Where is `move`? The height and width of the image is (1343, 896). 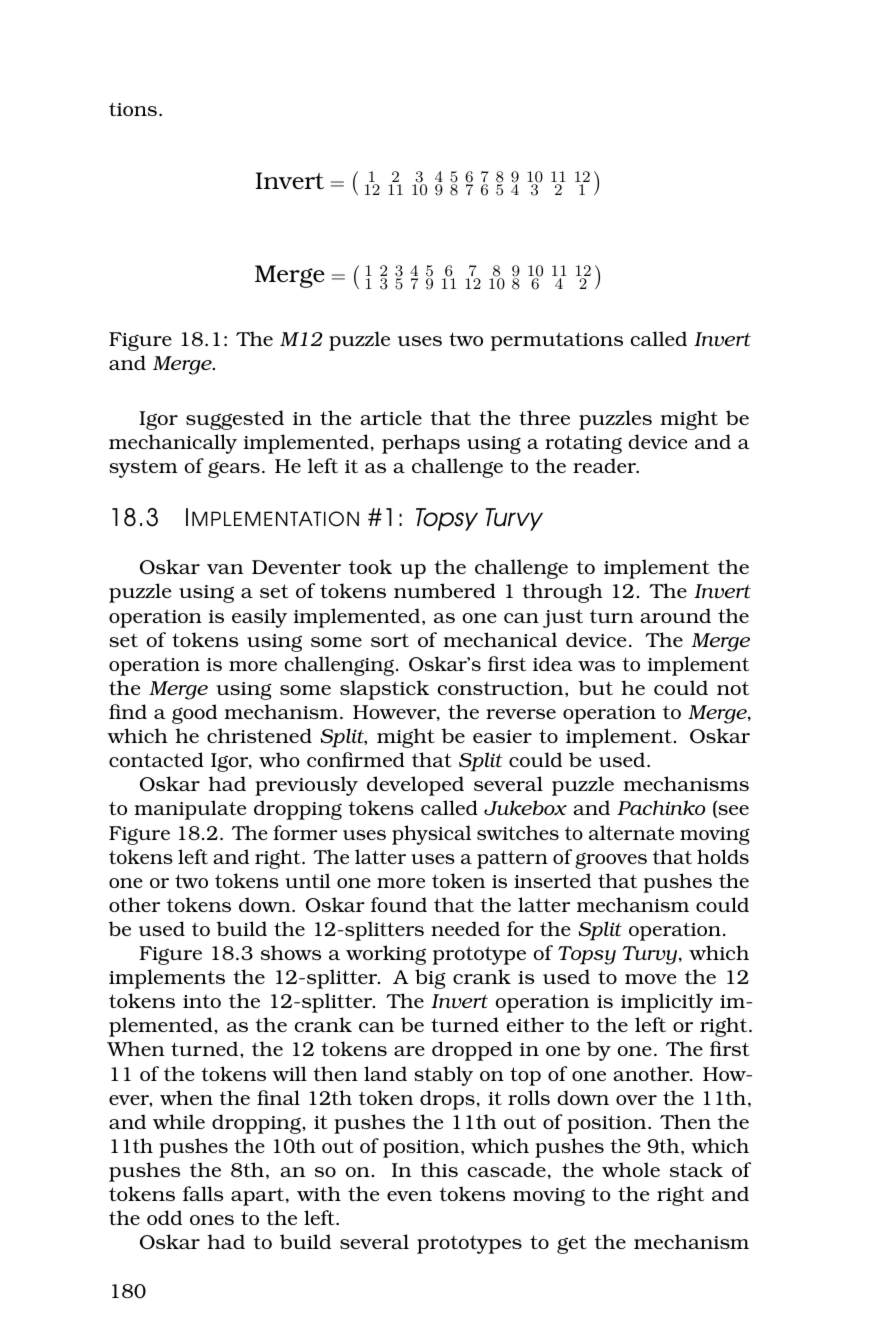
move is located at coordinates (650, 979).
